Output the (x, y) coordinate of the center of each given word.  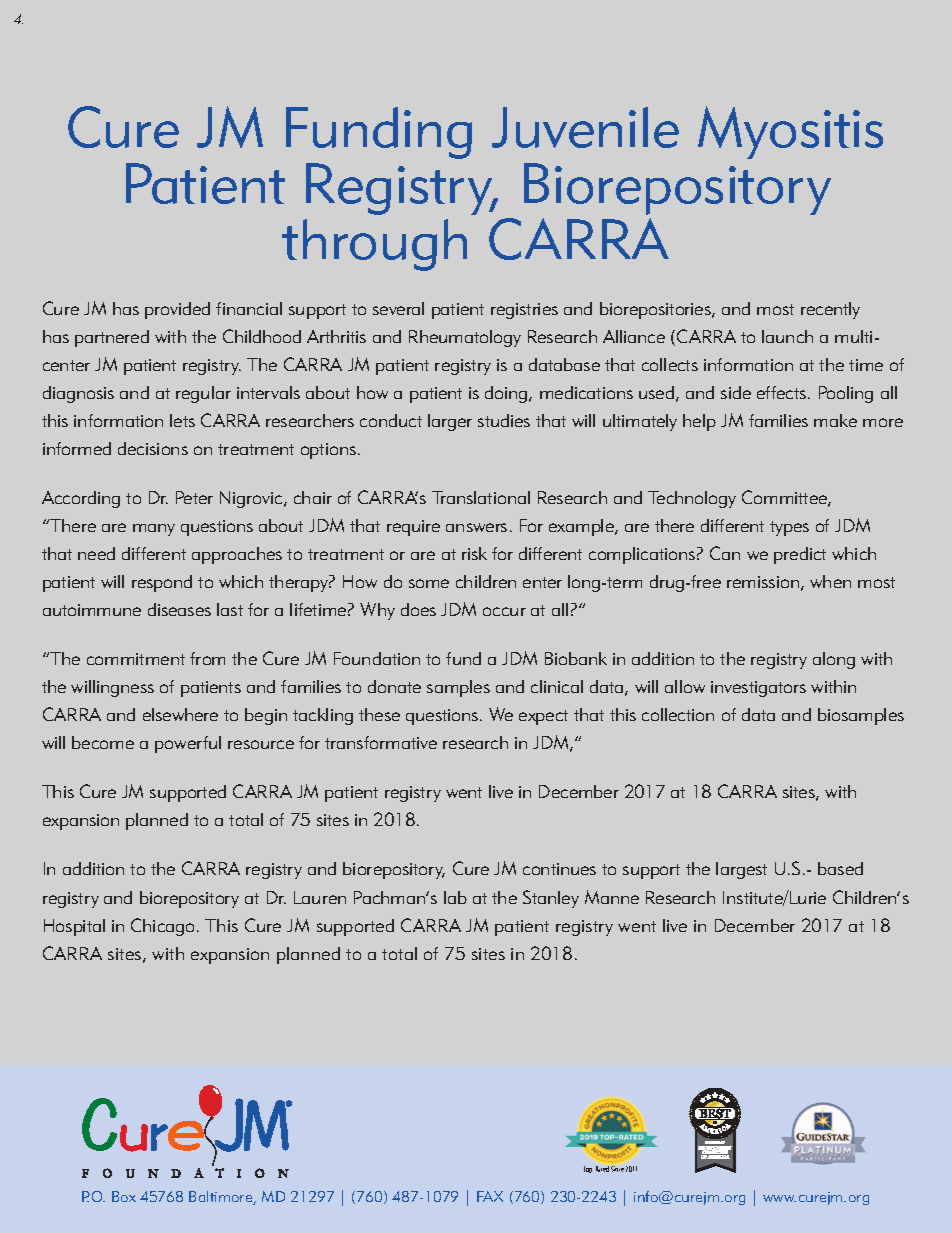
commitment (136, 659)
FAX (490, 1196)
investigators (758, 689)
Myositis (790, 132)
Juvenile (585, 127)
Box (124, 1196)
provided (177, 310)
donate (394, 686)
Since (617, 1169)
